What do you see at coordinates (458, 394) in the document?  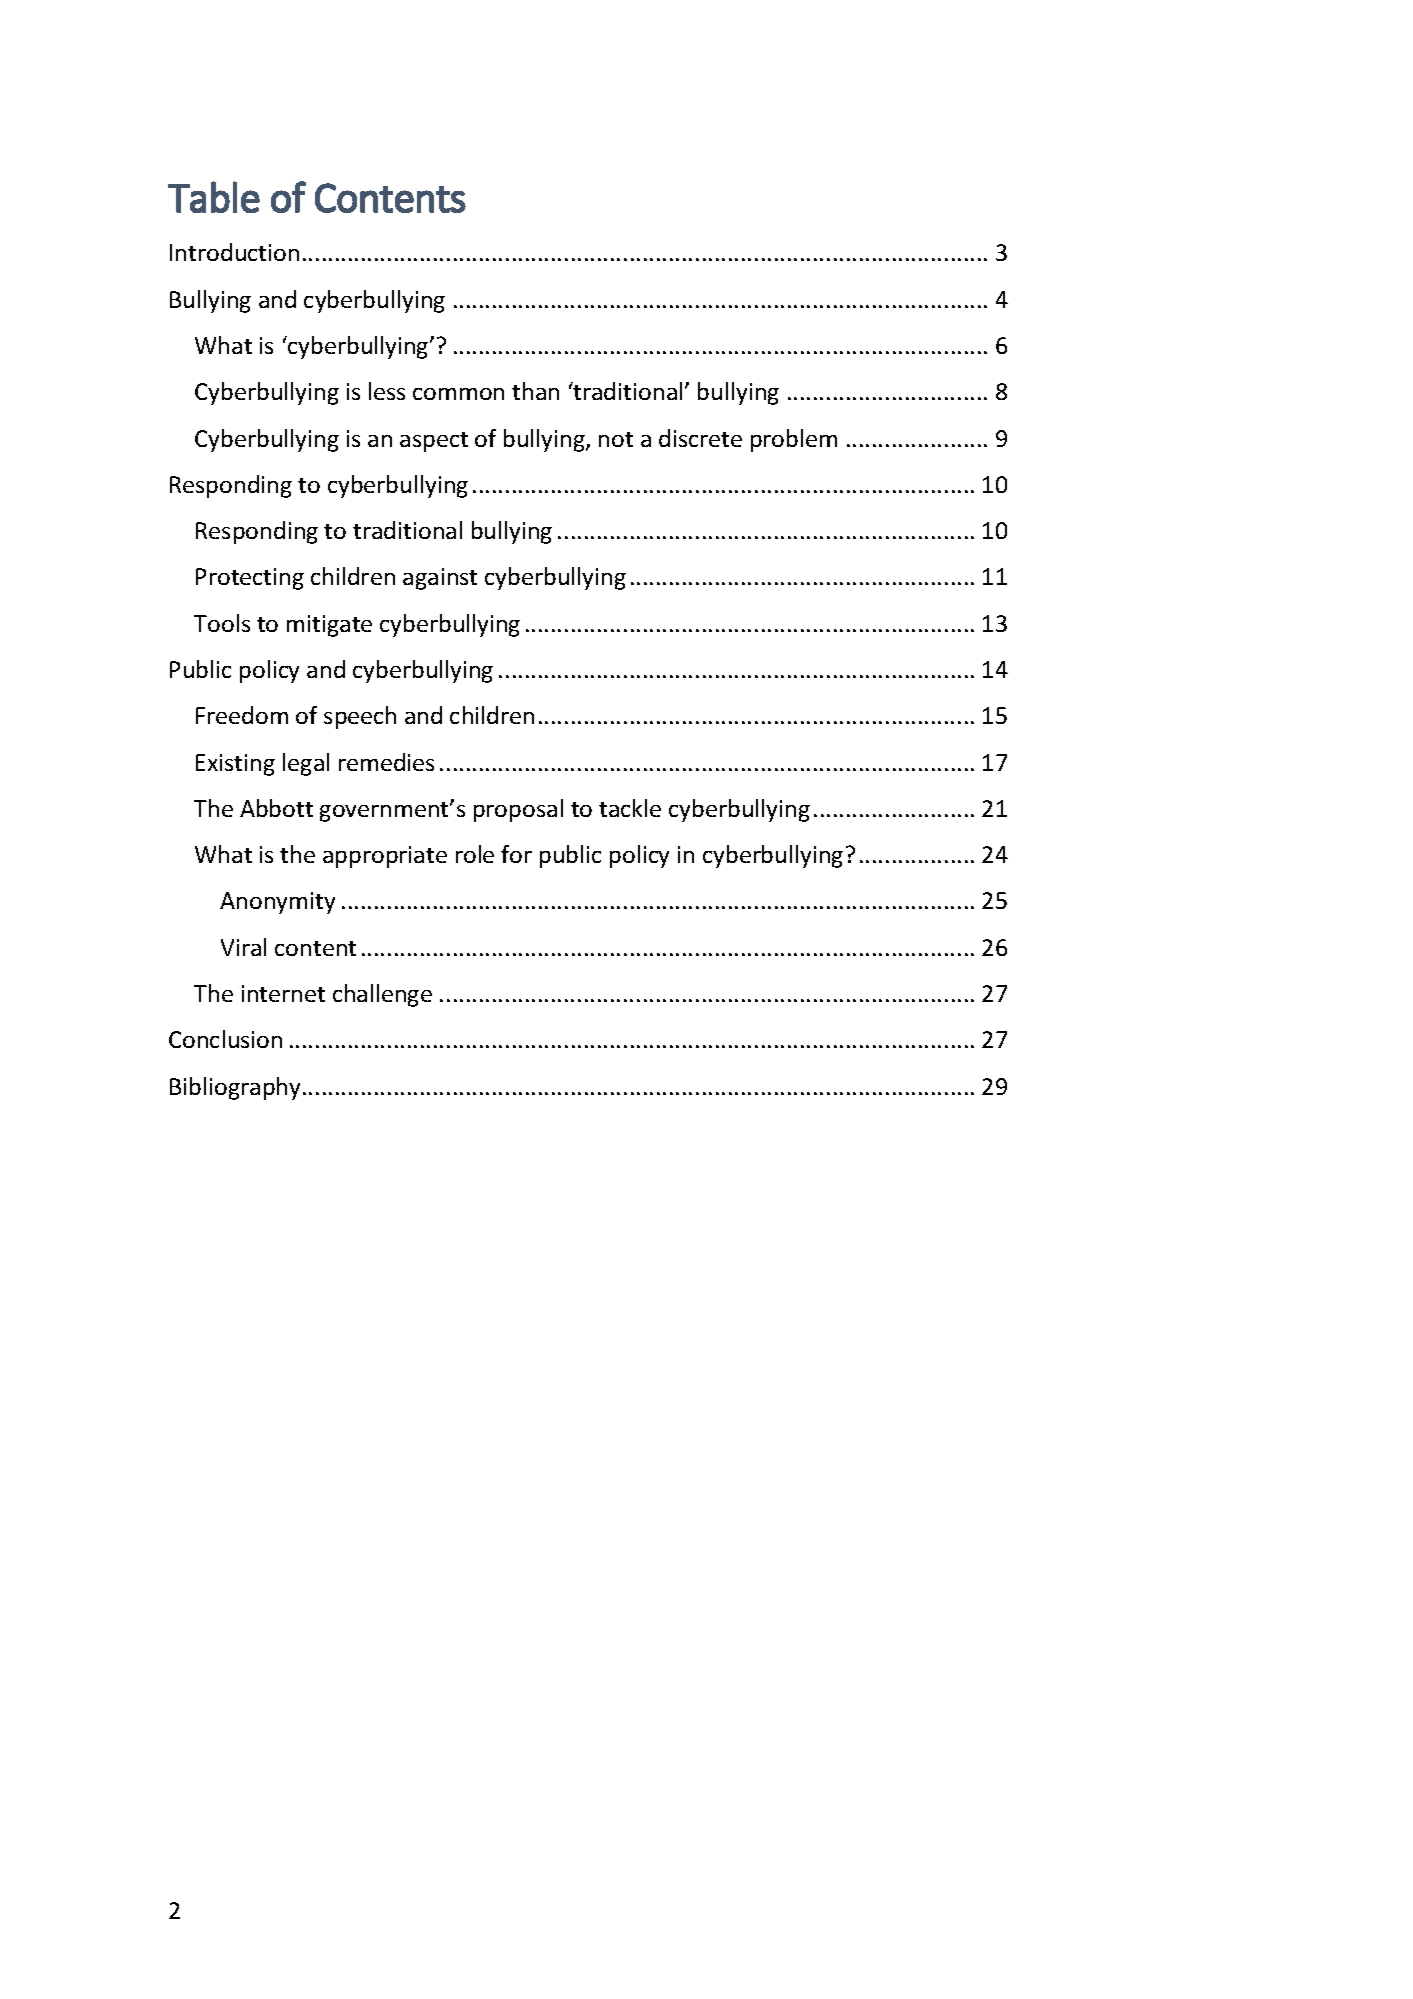 I see `common` at bounding box center [458, 394].
